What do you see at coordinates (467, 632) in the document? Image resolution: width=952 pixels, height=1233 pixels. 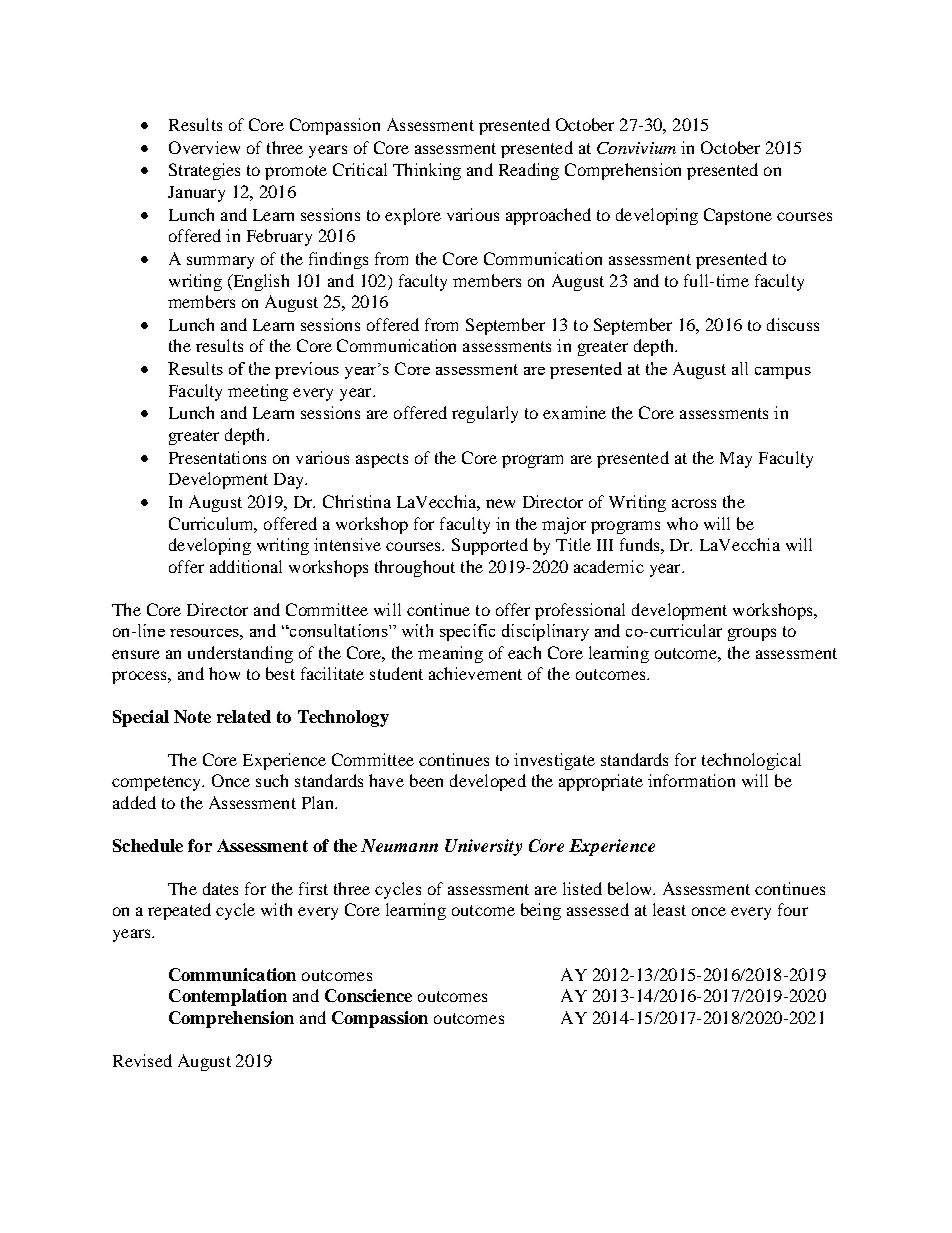 I see `specific` at bounding box center [467, 632].
